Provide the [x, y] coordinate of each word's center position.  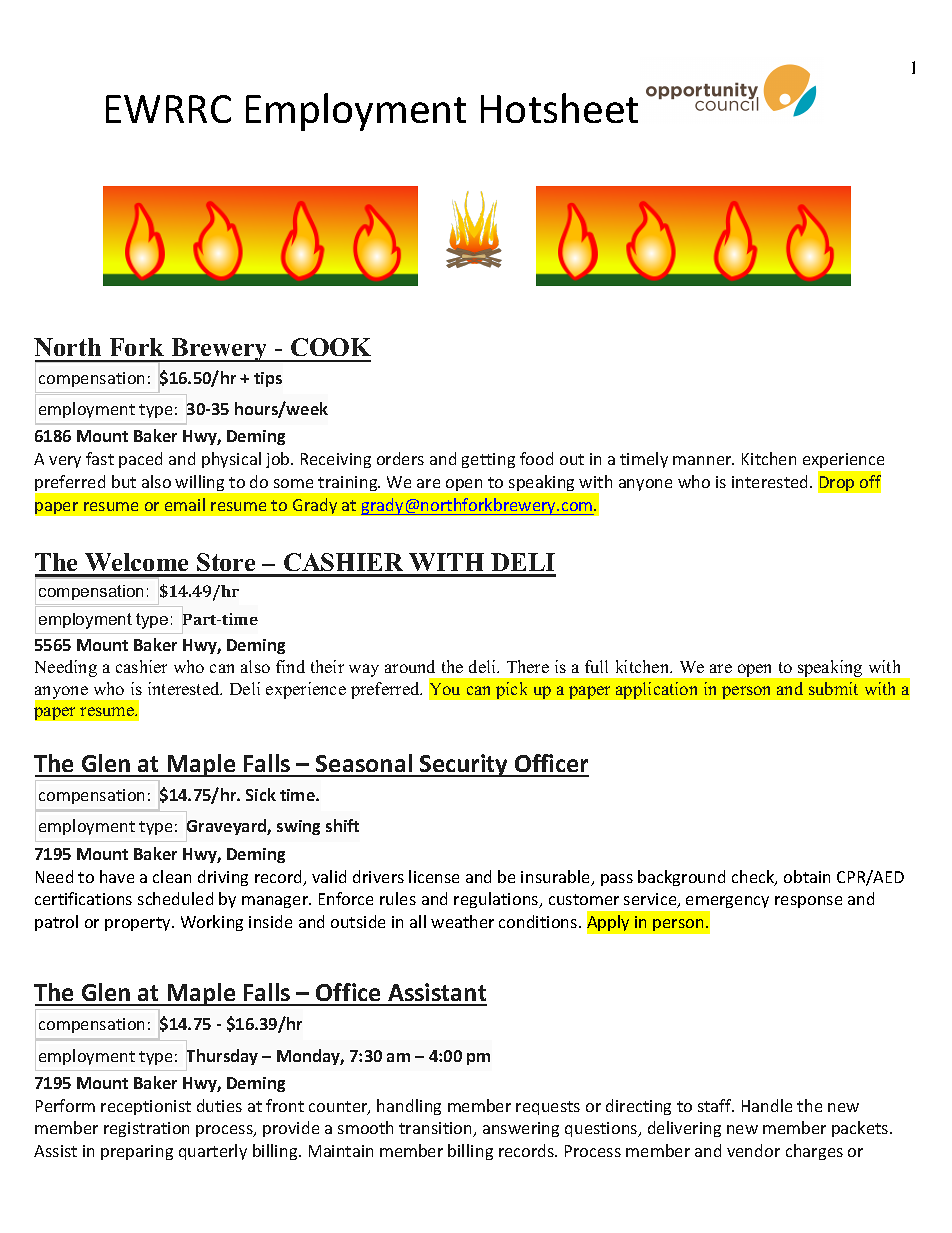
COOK [331, 347]
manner [703, 460]
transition [436, 1129]
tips [268, 379]
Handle [767, 1105]
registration [146, 1129]
